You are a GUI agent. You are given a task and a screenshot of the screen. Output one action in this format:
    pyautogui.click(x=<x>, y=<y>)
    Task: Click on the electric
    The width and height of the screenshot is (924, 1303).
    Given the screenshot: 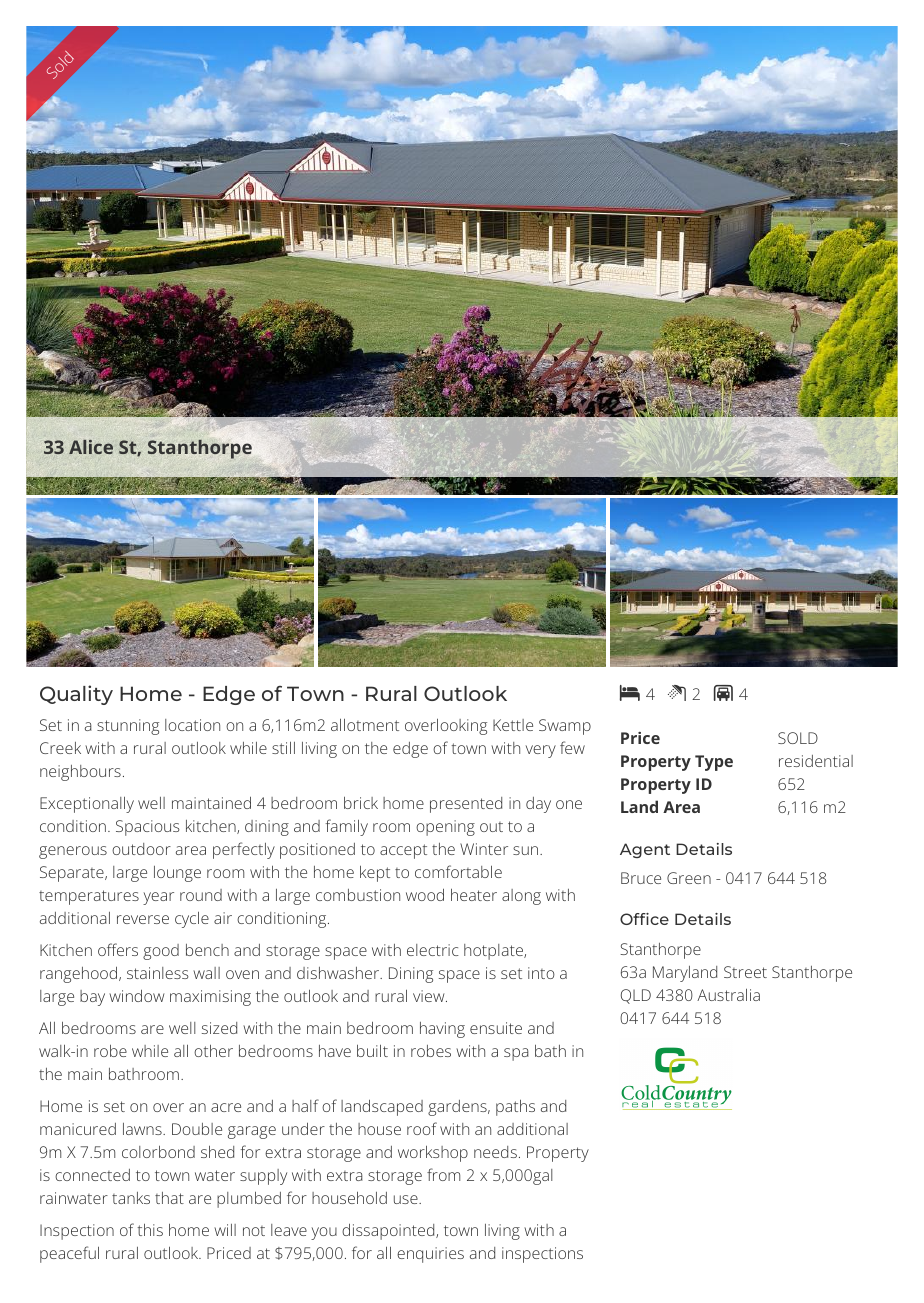 What is the action you would take?
    pyautogui.click(x=433, y=950)
